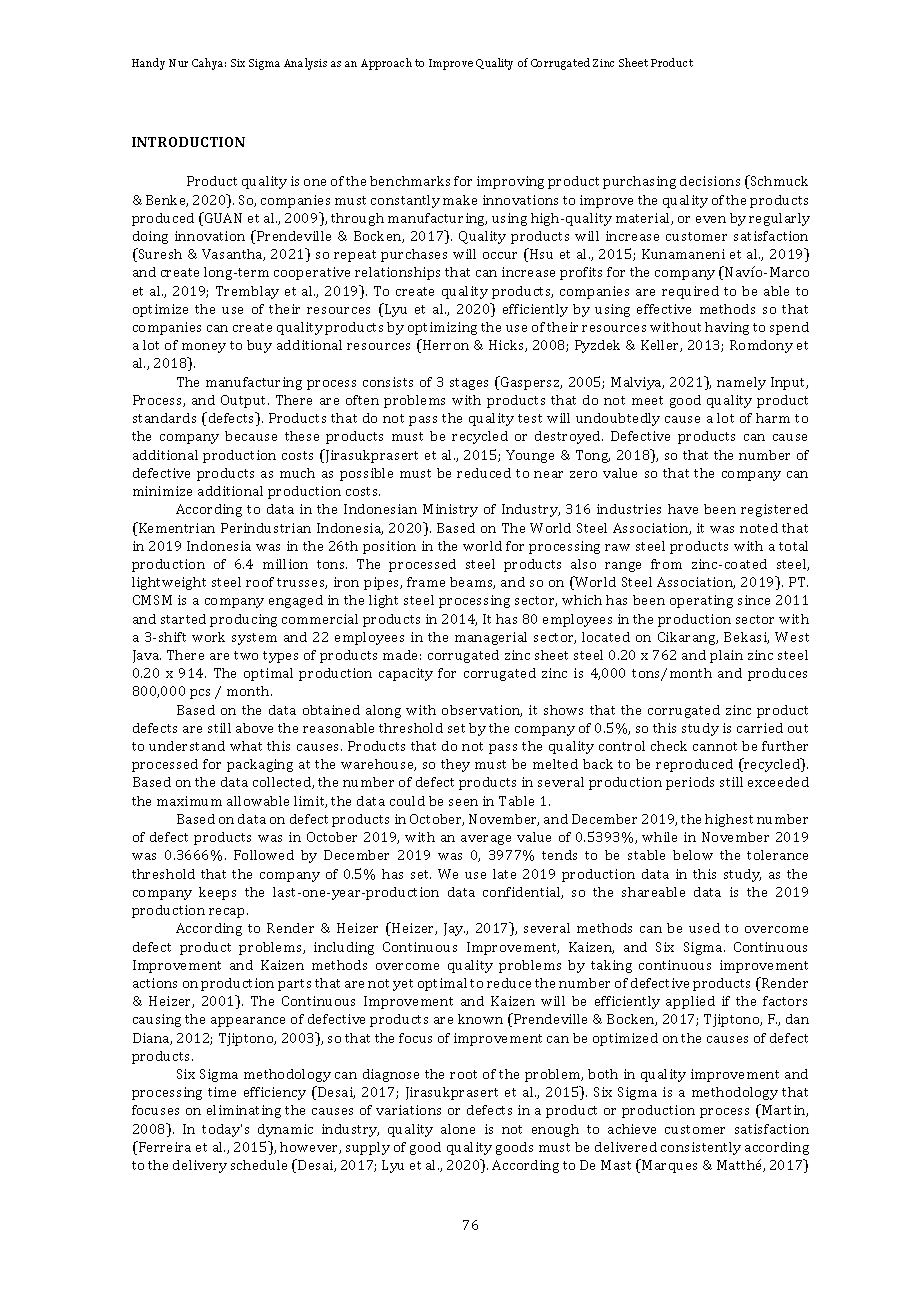 The height and width of the page is (1308, 924). What do you see at coordinates (704, 928) in the page?
I see `used` at bounding box center [704, 928].
